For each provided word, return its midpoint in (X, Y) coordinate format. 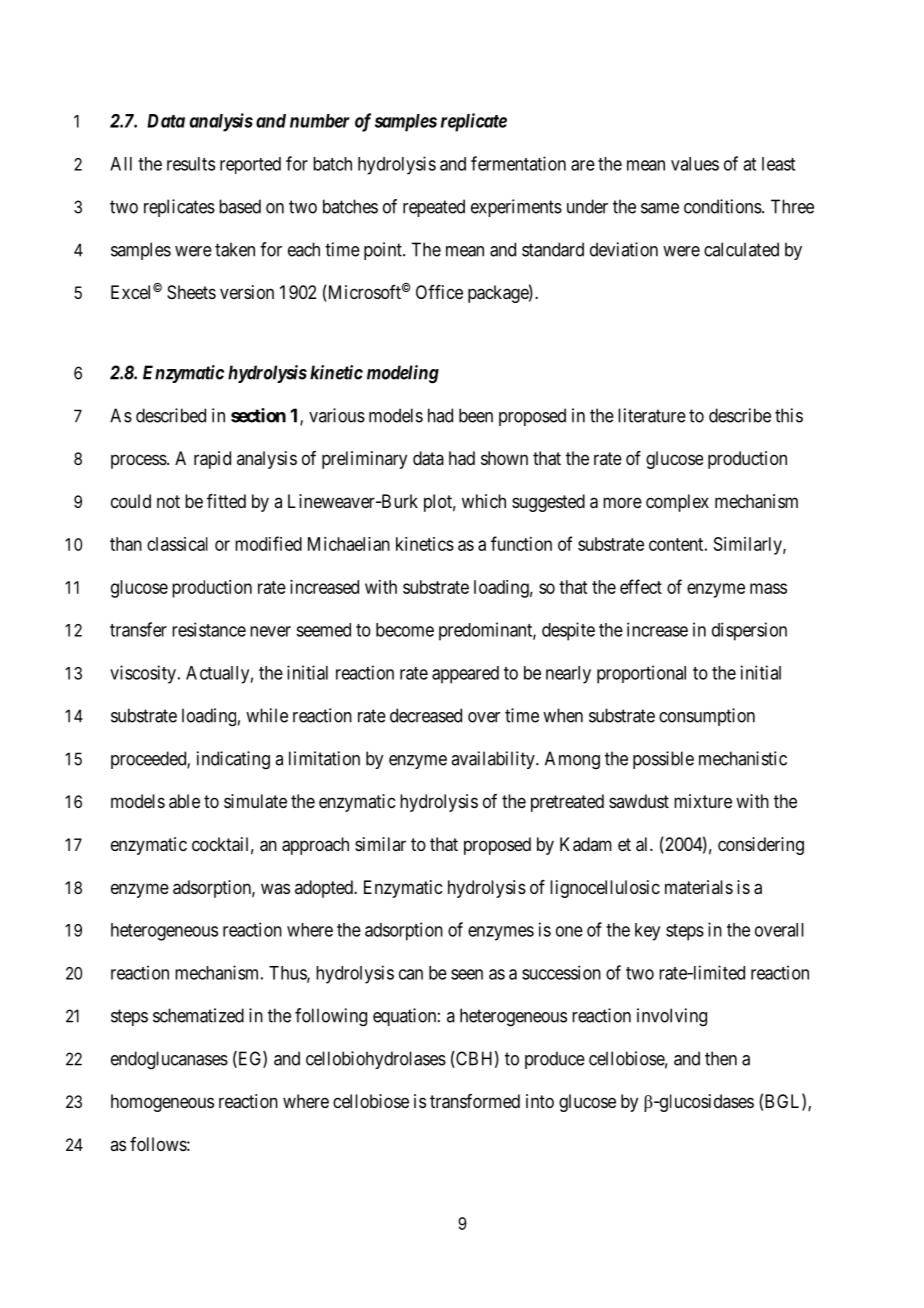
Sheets (191, 292)
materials (699, 887)
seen (467, 974)
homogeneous (162, 1103)
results (191, 164)
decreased (426, 715)
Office (439, 292)
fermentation (518, 163)
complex (677, 503)
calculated (741, 249)
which (484, 501)
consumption (707, 717)
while (267, 715)
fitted (226, 501)
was (275, 888)
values (695, 164)
